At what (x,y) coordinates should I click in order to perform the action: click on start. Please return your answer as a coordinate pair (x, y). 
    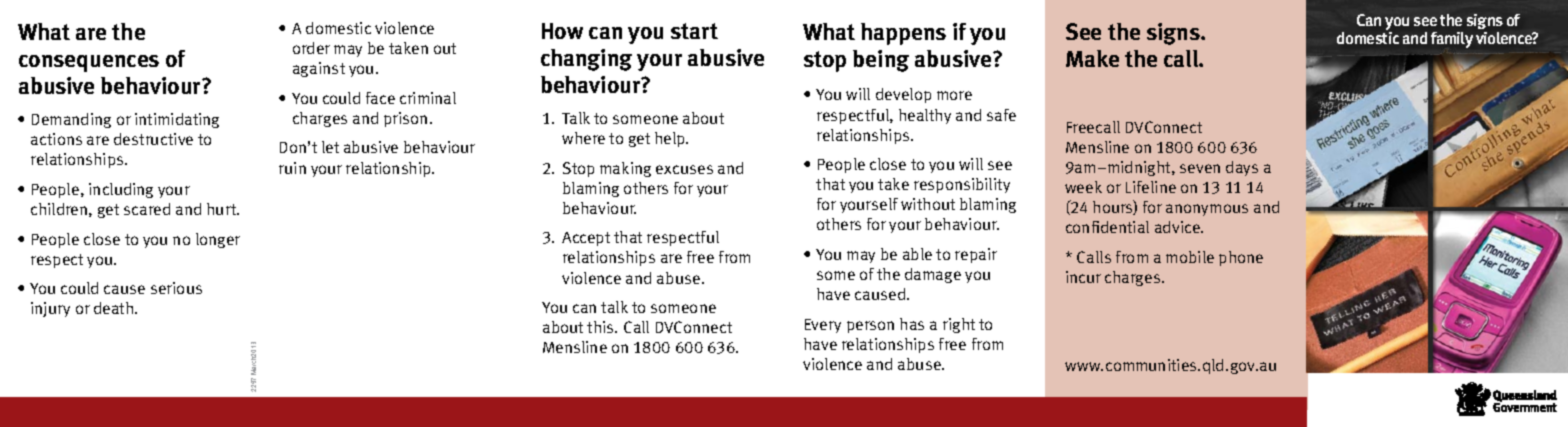
    Looking at the image, I should click on (694, 31).
